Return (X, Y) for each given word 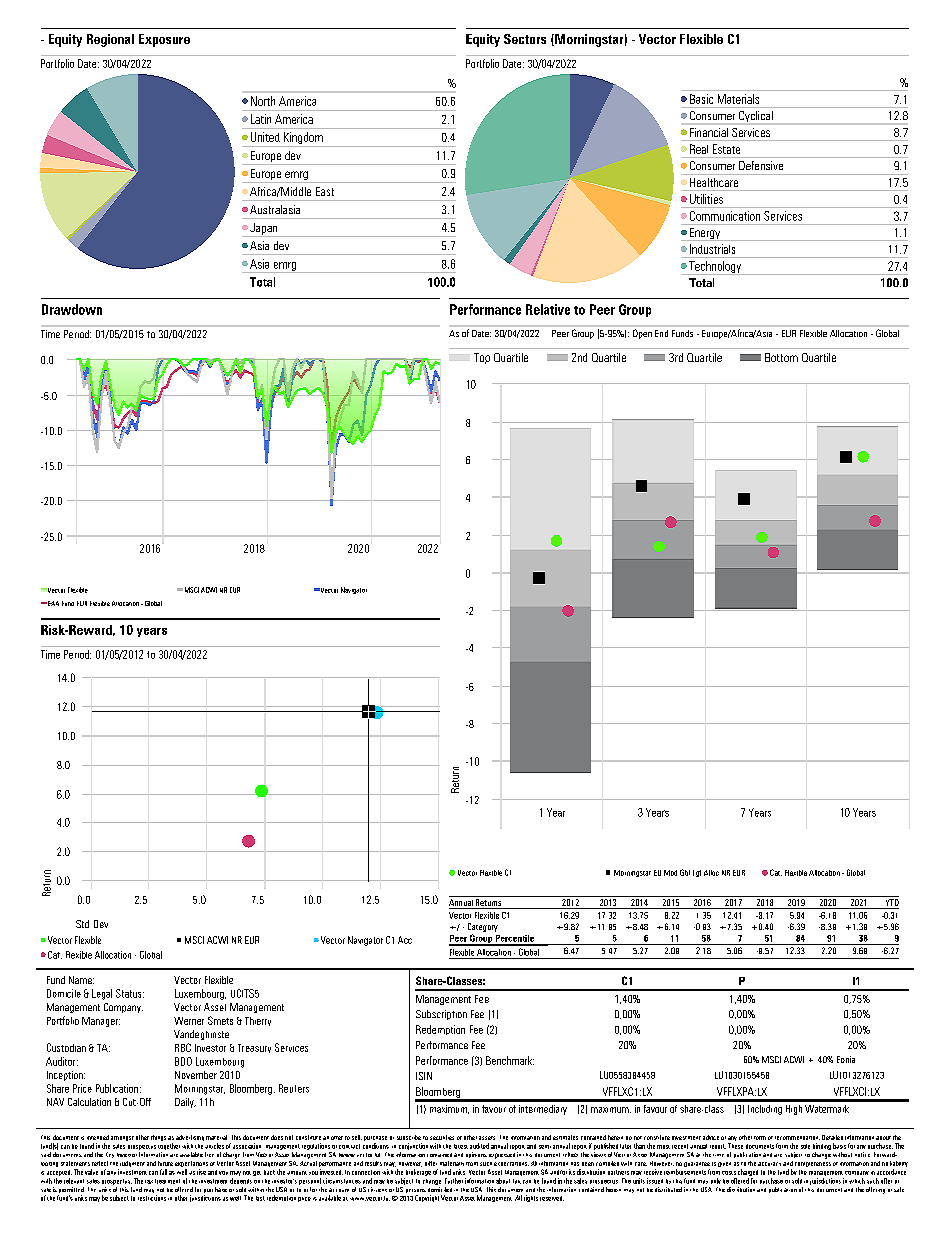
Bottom (781, 357)
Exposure (164, 40)
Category (483, 927)
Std (82, 924)
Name (81, 980)
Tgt (697, 873)
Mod (670, 873)
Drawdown (72, 309)
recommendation (797, 1138)
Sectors (525, 39)
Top (482, 358)
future (165, 1163)
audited (479, 1146)
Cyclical (756, 116)
